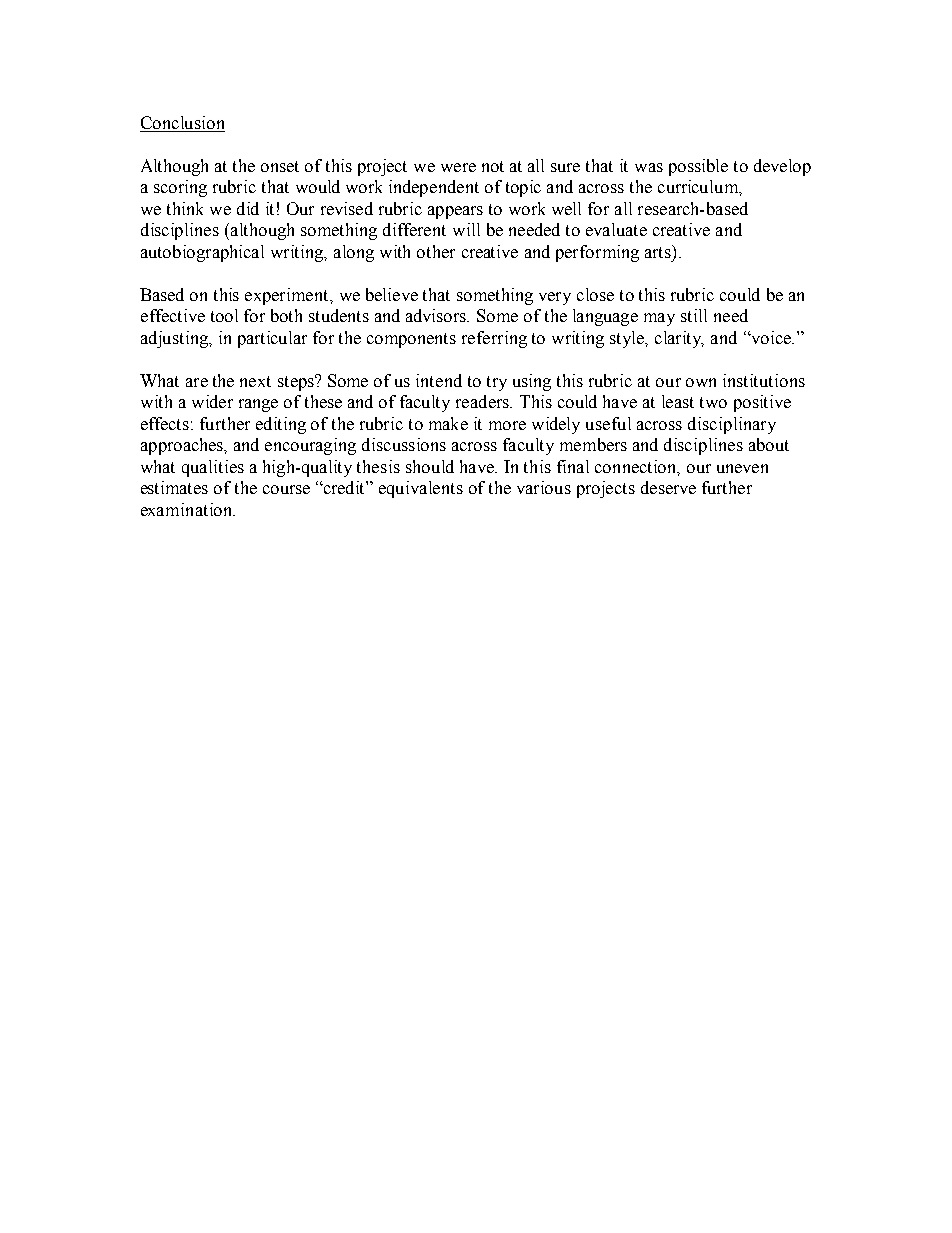  I want to click on still, so click(694, 315).
